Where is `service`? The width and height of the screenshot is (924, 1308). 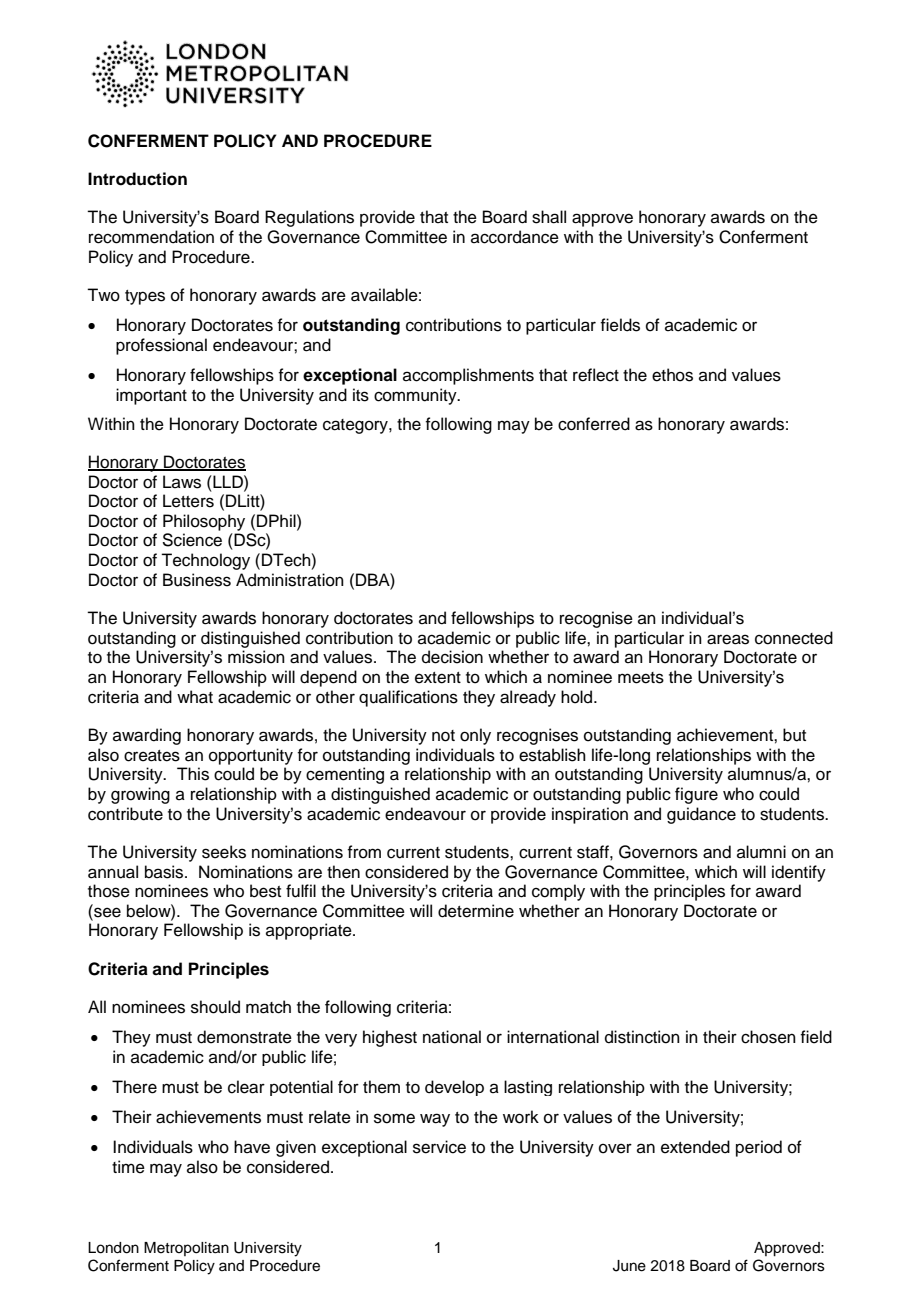 service is located at coordinates (439, 1147).
